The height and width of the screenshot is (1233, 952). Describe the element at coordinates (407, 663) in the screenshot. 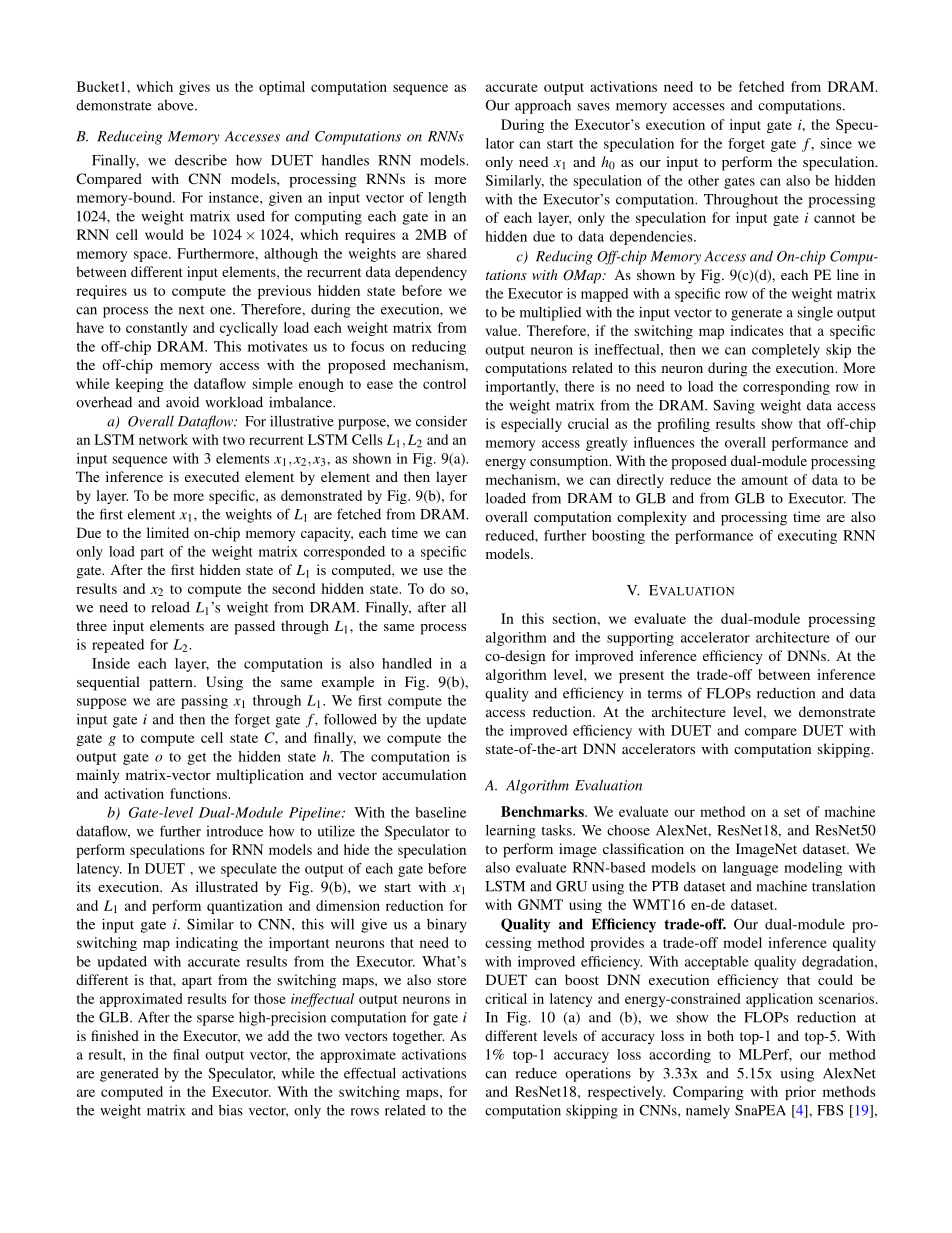

I see `handled` at that location.
